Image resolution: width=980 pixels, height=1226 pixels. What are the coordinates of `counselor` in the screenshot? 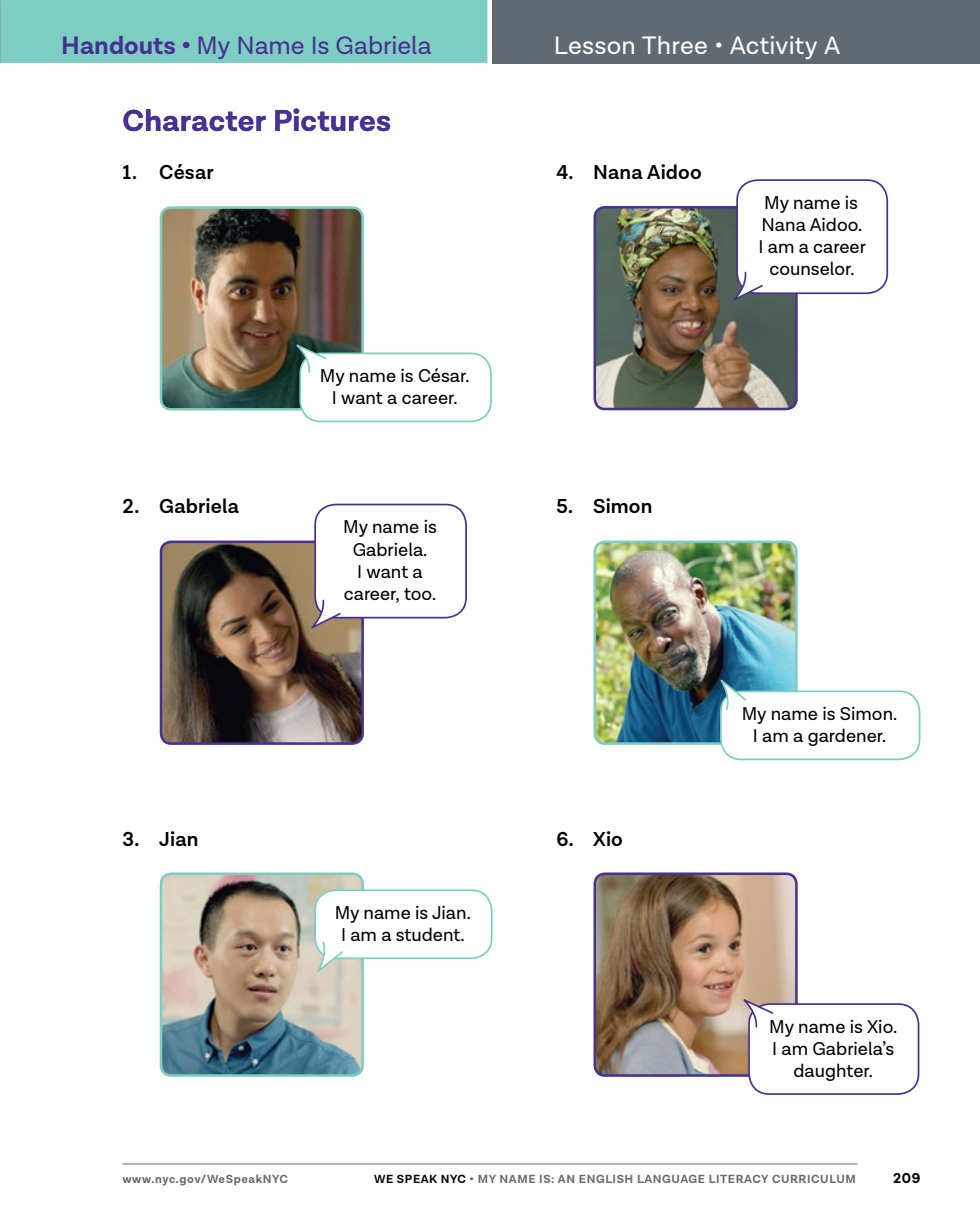 It's located at (812, 268).
